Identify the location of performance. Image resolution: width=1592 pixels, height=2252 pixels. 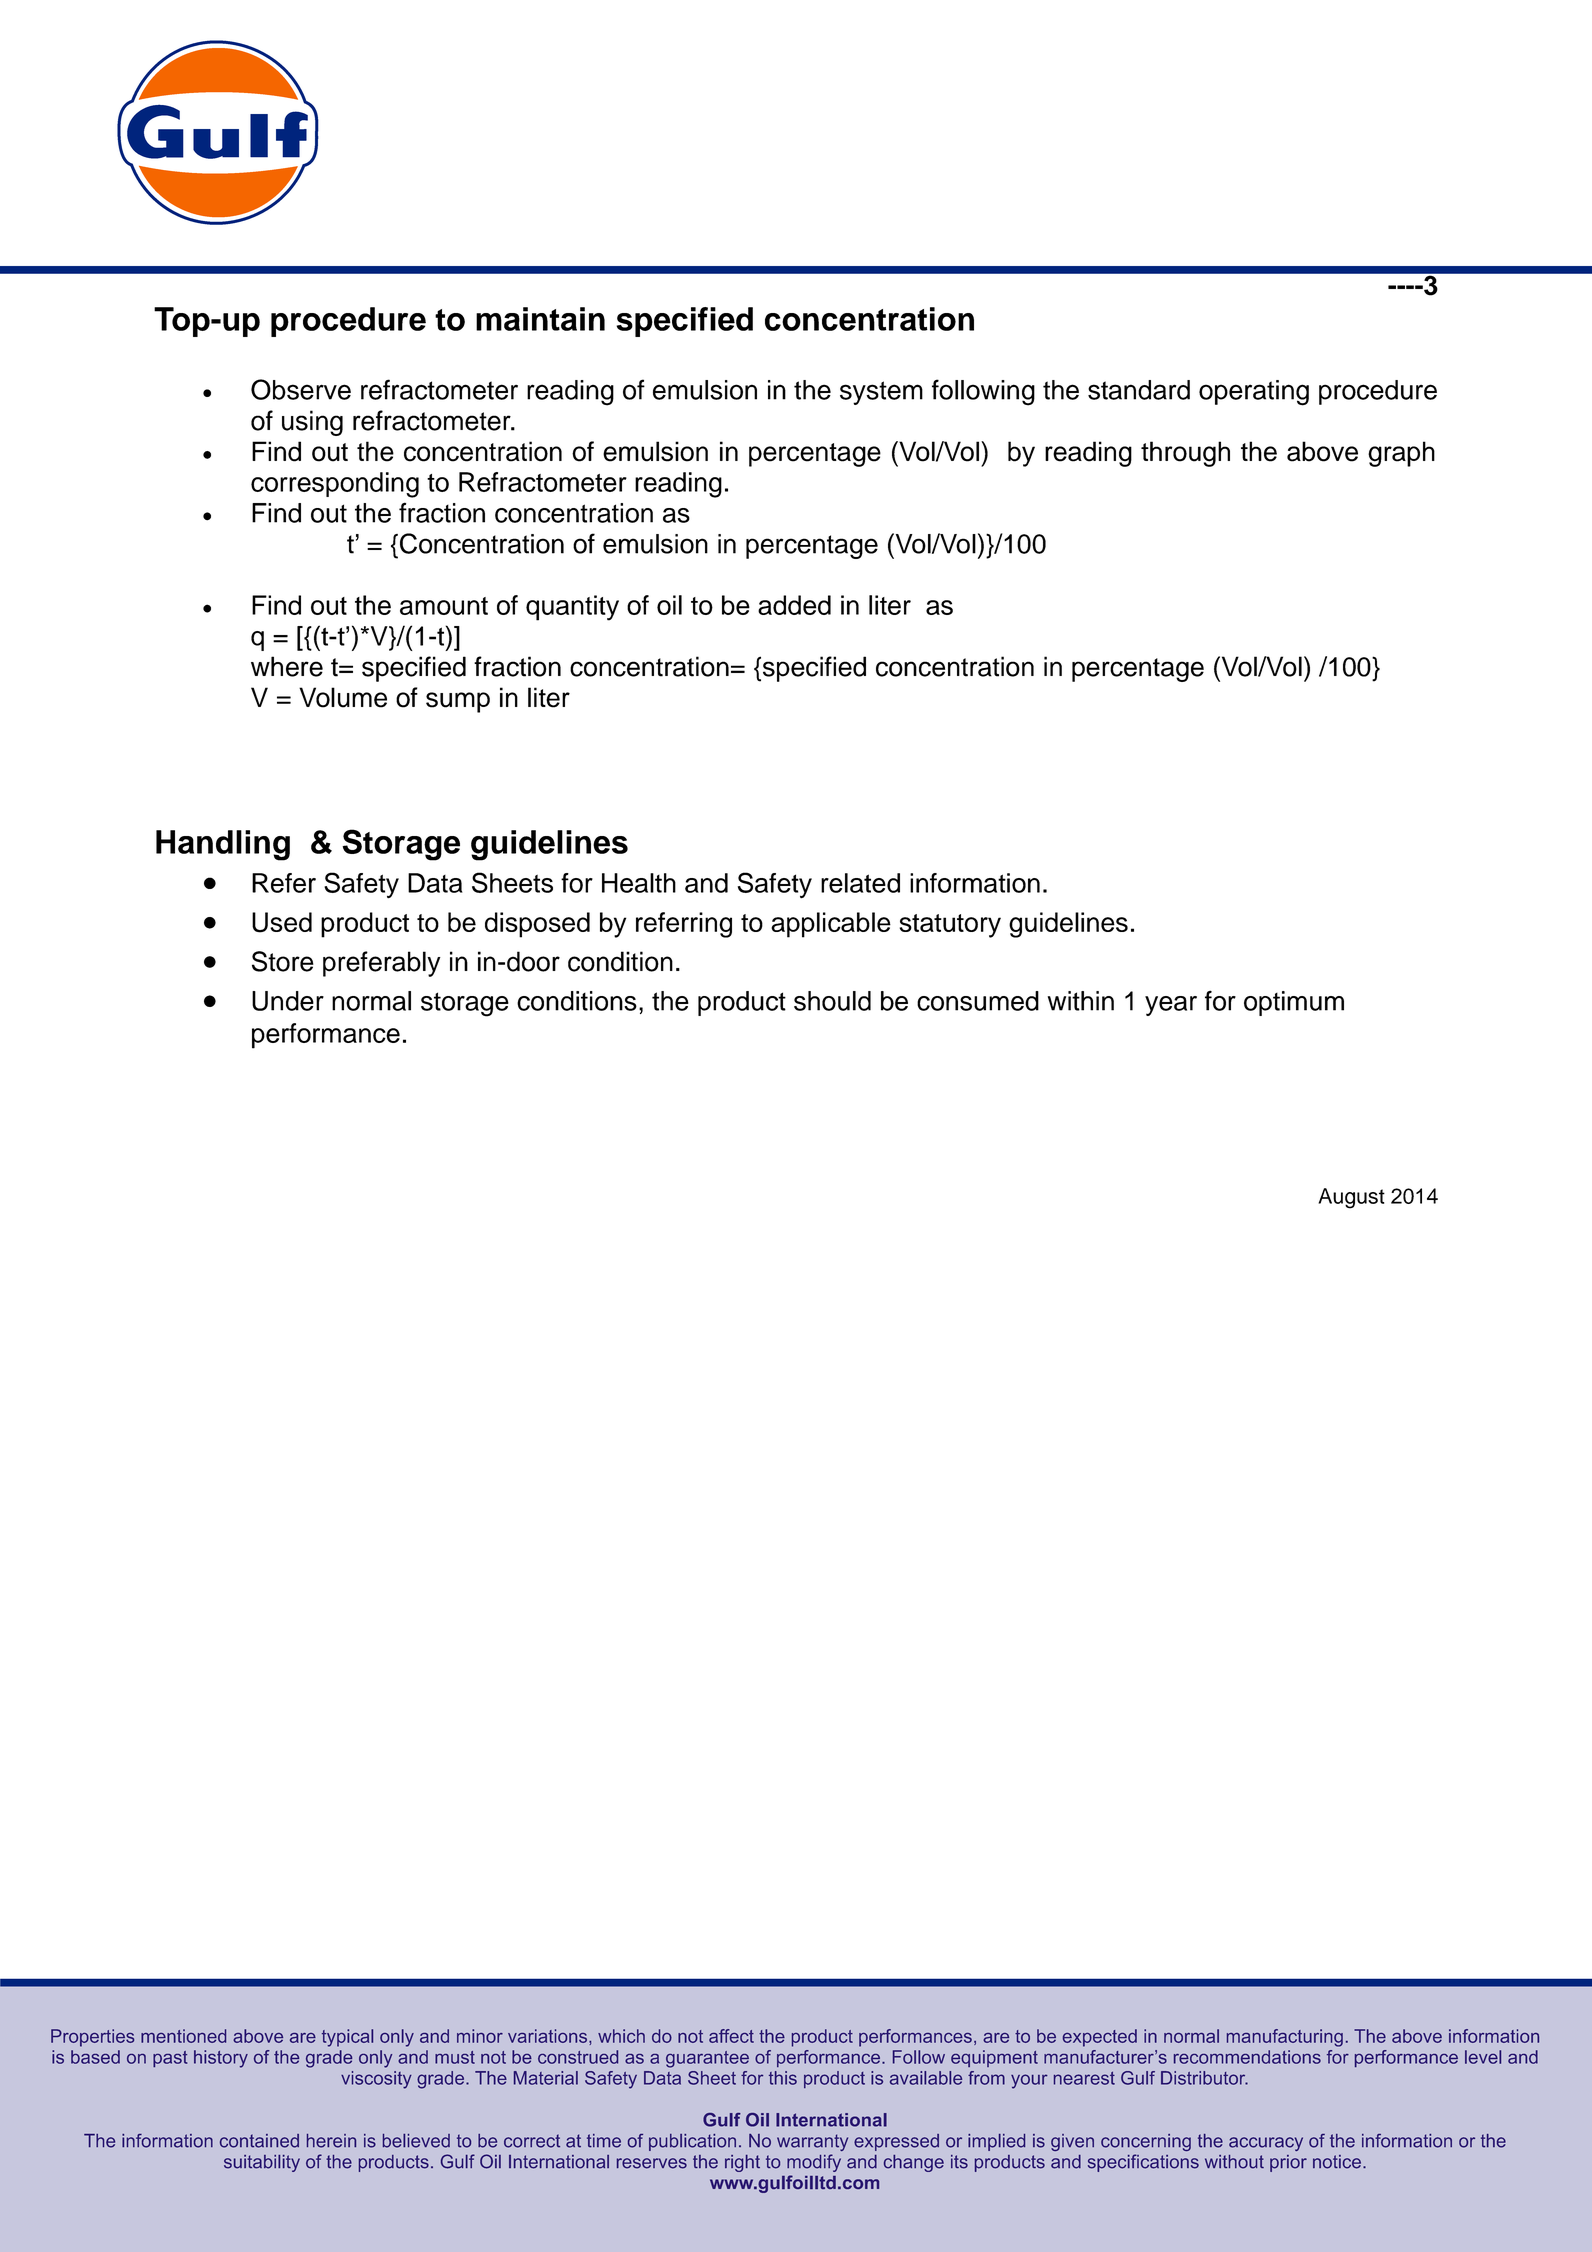
(326, 1036).
